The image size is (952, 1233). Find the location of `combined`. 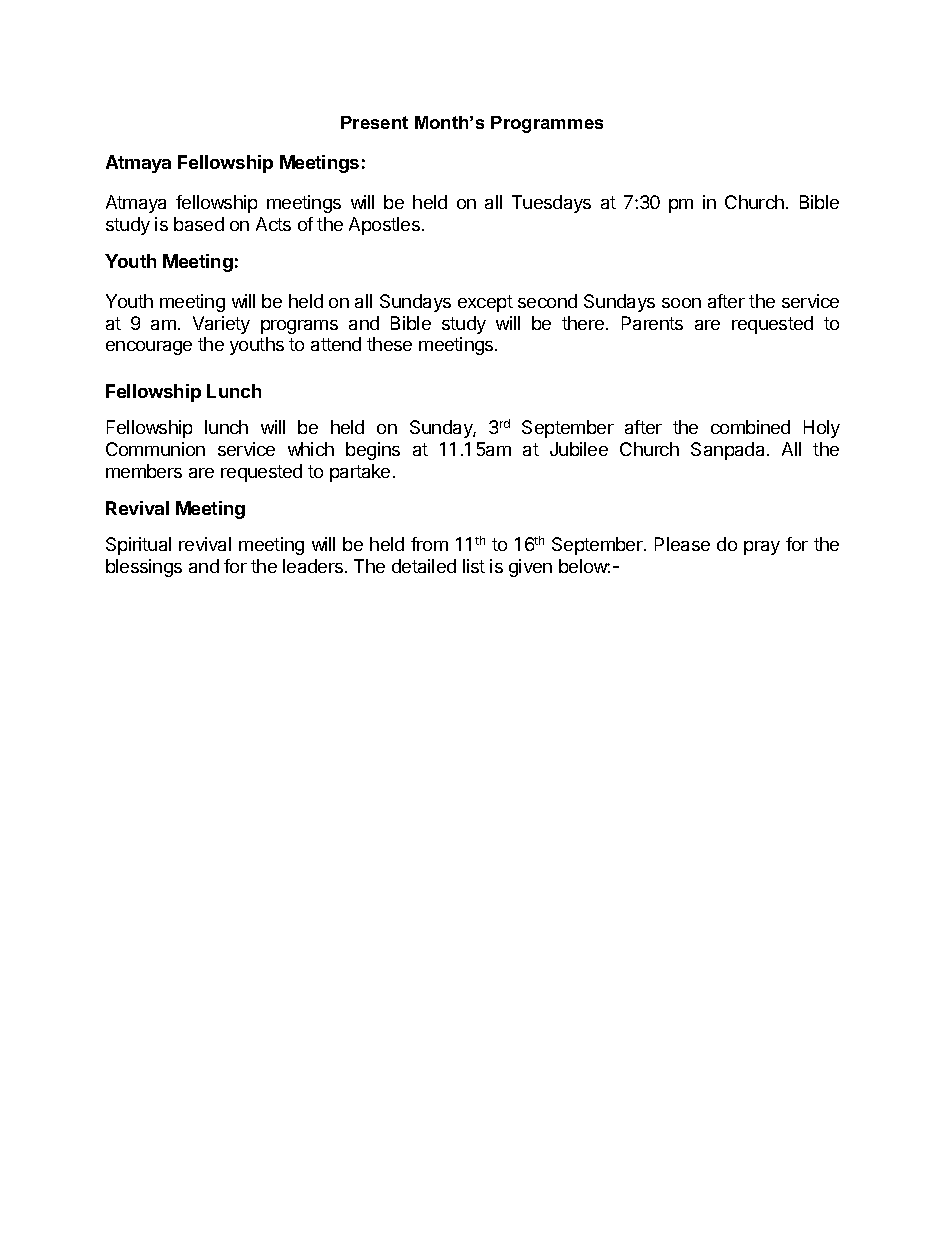

combined is located at coordinates (750, 427).
